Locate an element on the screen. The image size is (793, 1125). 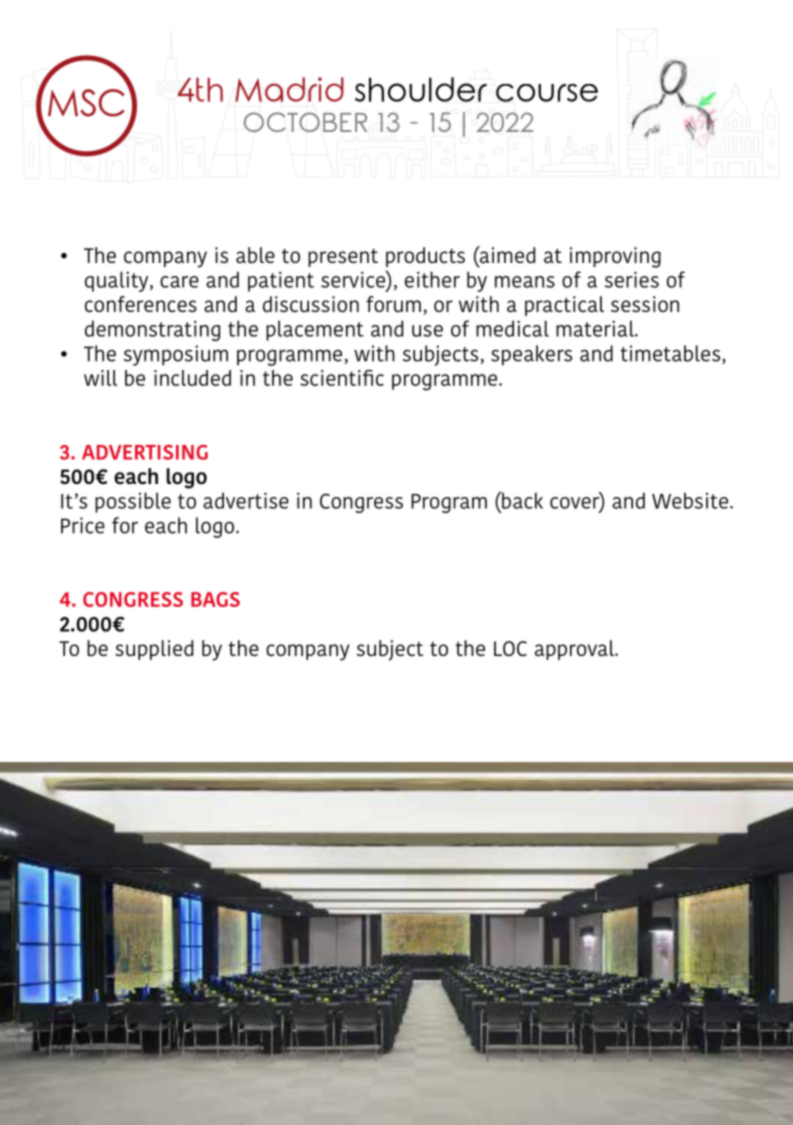
shoulder is located at coordinates (421, 89).
